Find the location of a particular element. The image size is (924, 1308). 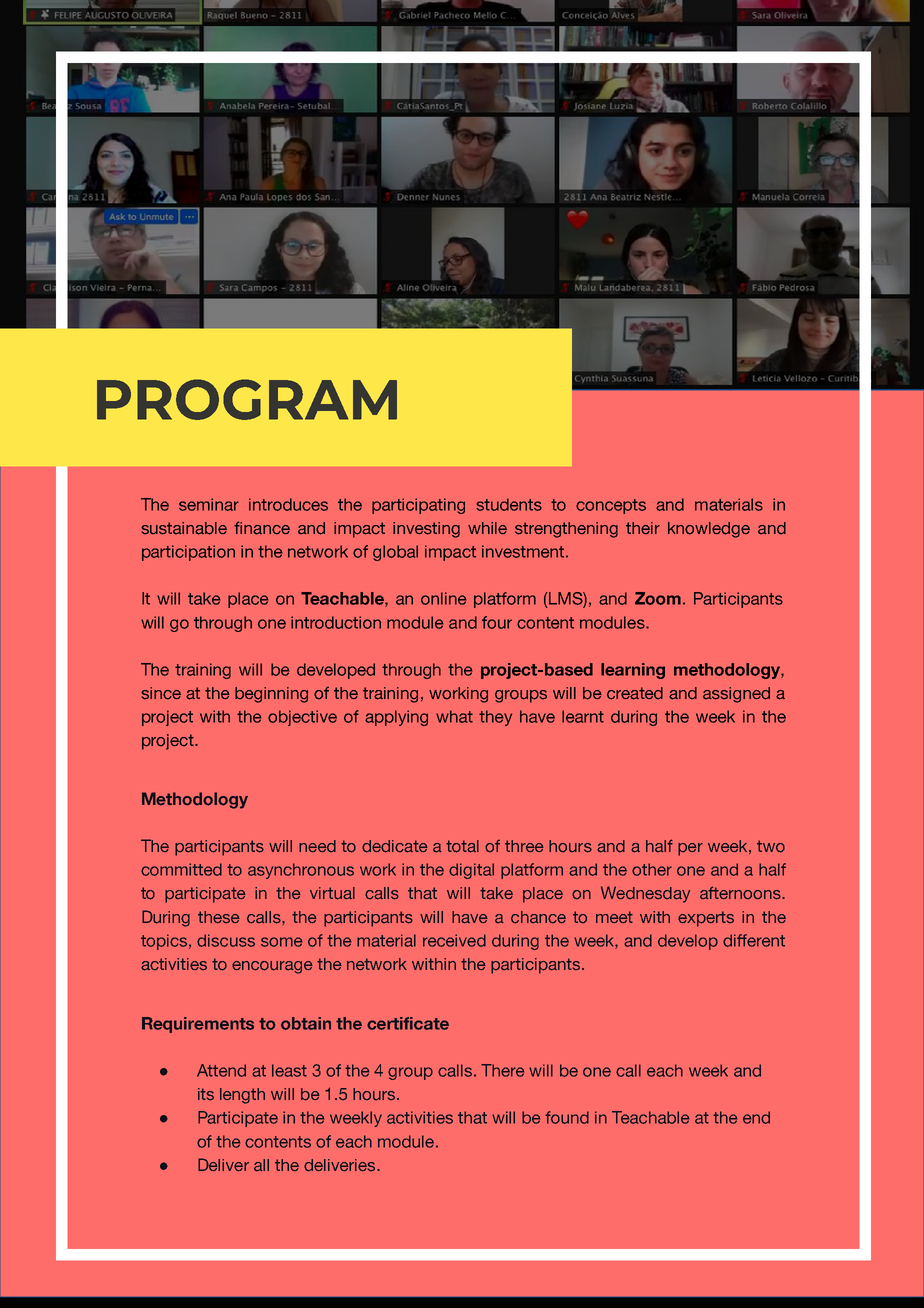

PROGRAM is located at coordinates (247, 399).
